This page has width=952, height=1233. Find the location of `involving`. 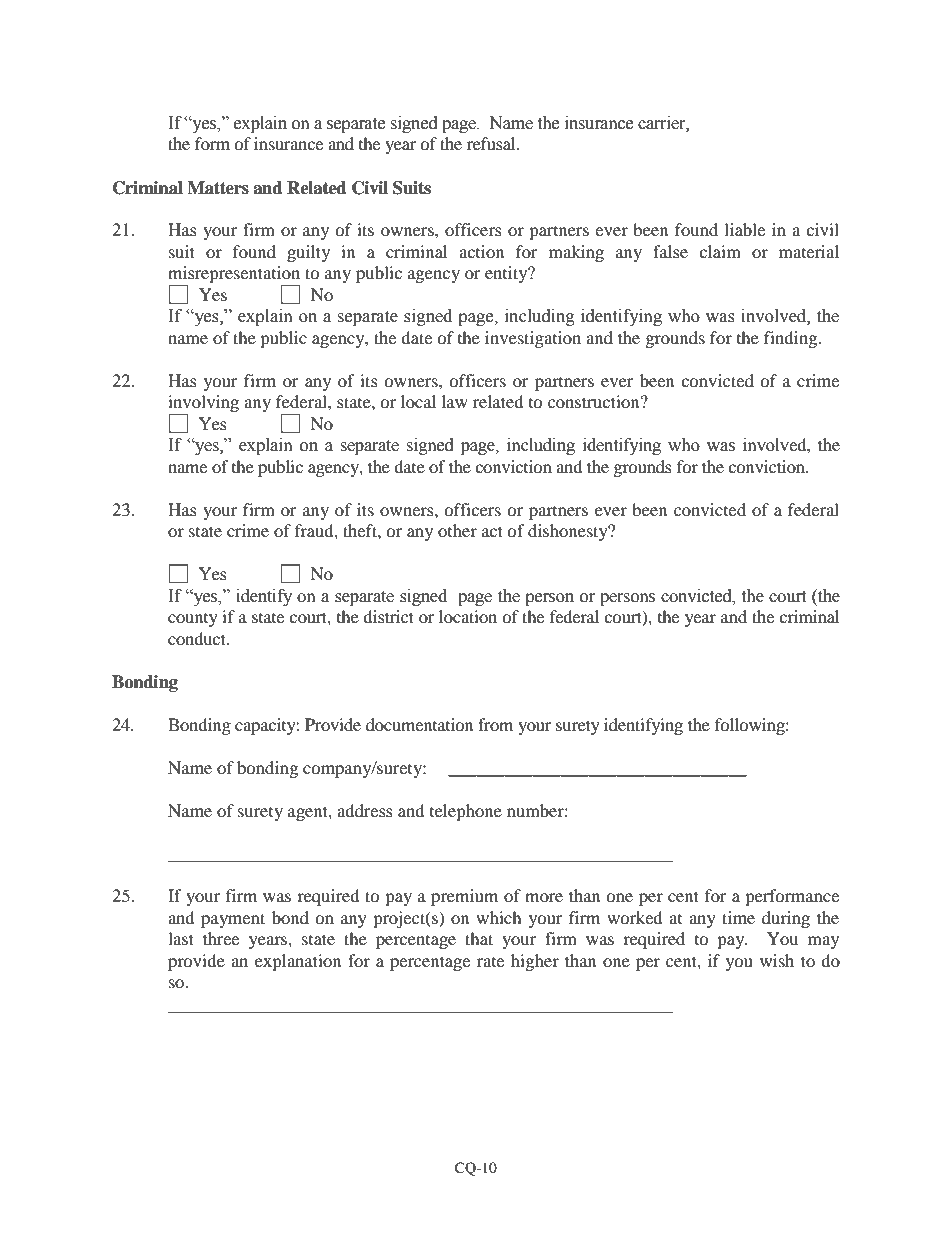

involving is located at coordinates (203, 405).
